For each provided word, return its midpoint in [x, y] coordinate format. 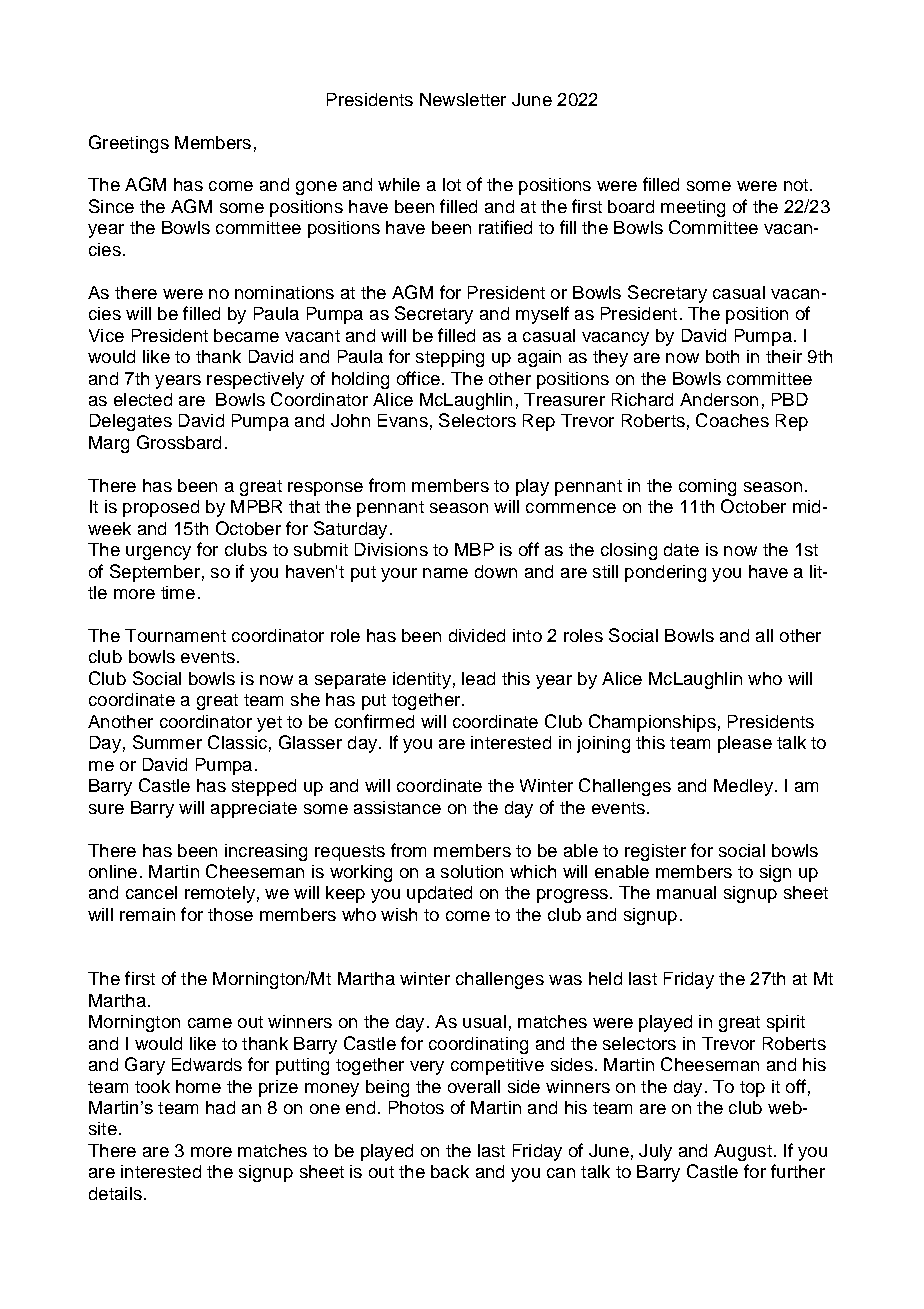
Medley [743, 787]
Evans [403, 420]
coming [707, 487]
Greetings [129, 144]
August [743, 1152]
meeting [693, 208]
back [450, 1171]
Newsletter [463, 99]
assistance [397, 807]
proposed [161, 508]
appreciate [254, 809]
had [220, 1107]
